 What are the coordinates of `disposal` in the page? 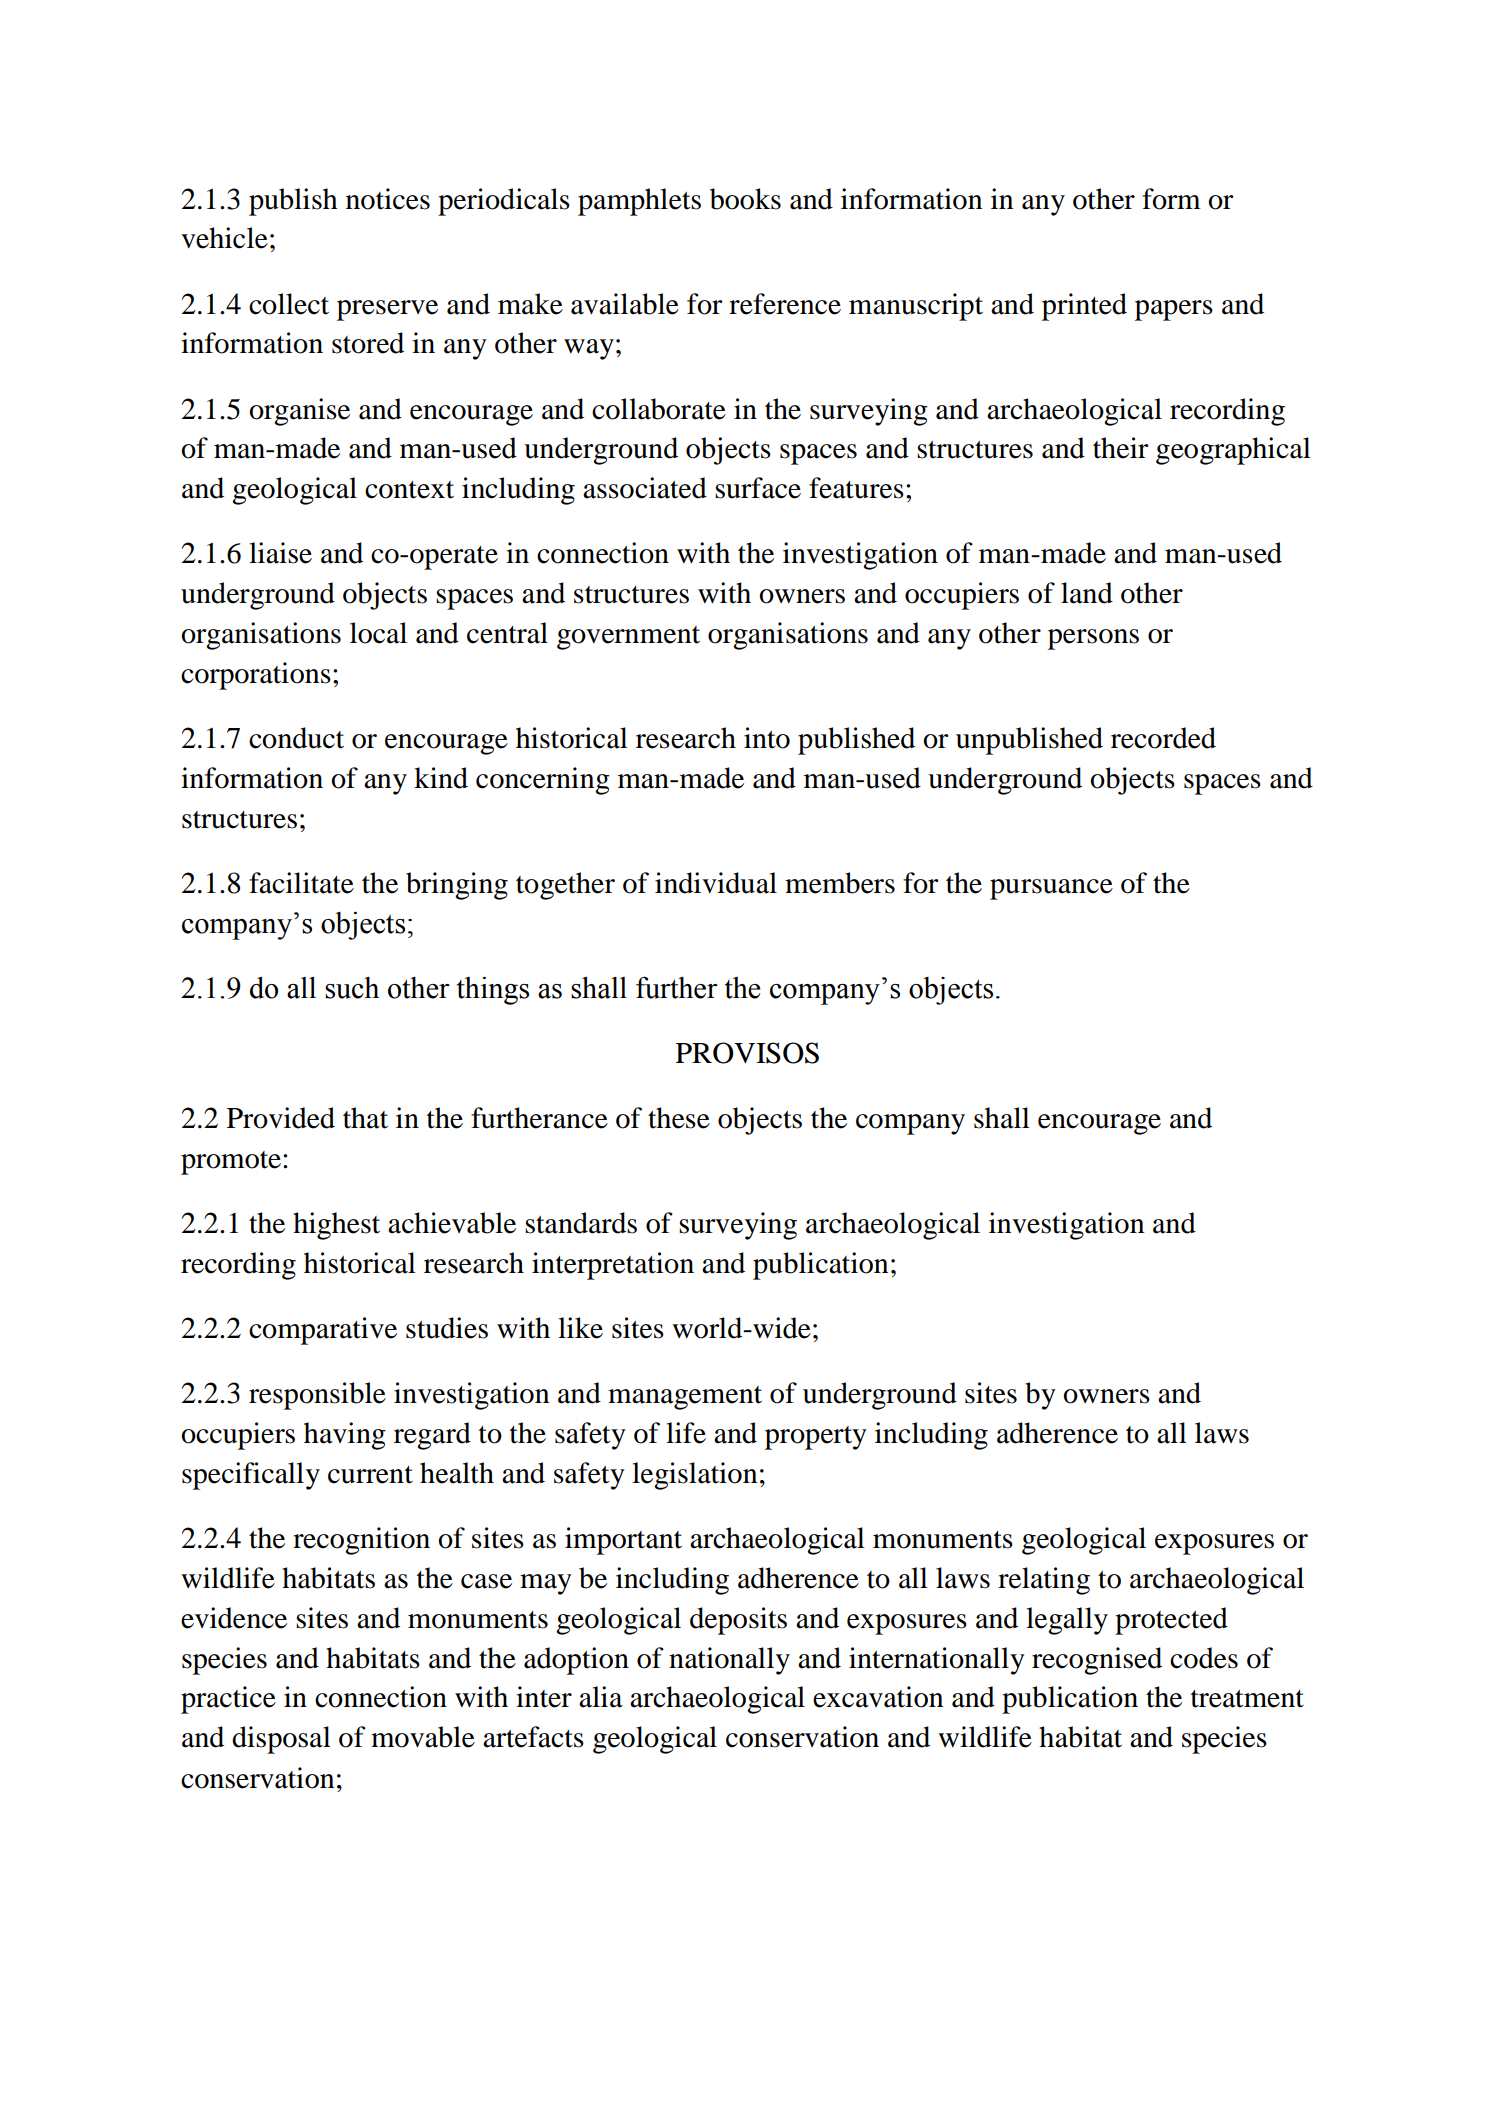 It's located at (281, 1740).
